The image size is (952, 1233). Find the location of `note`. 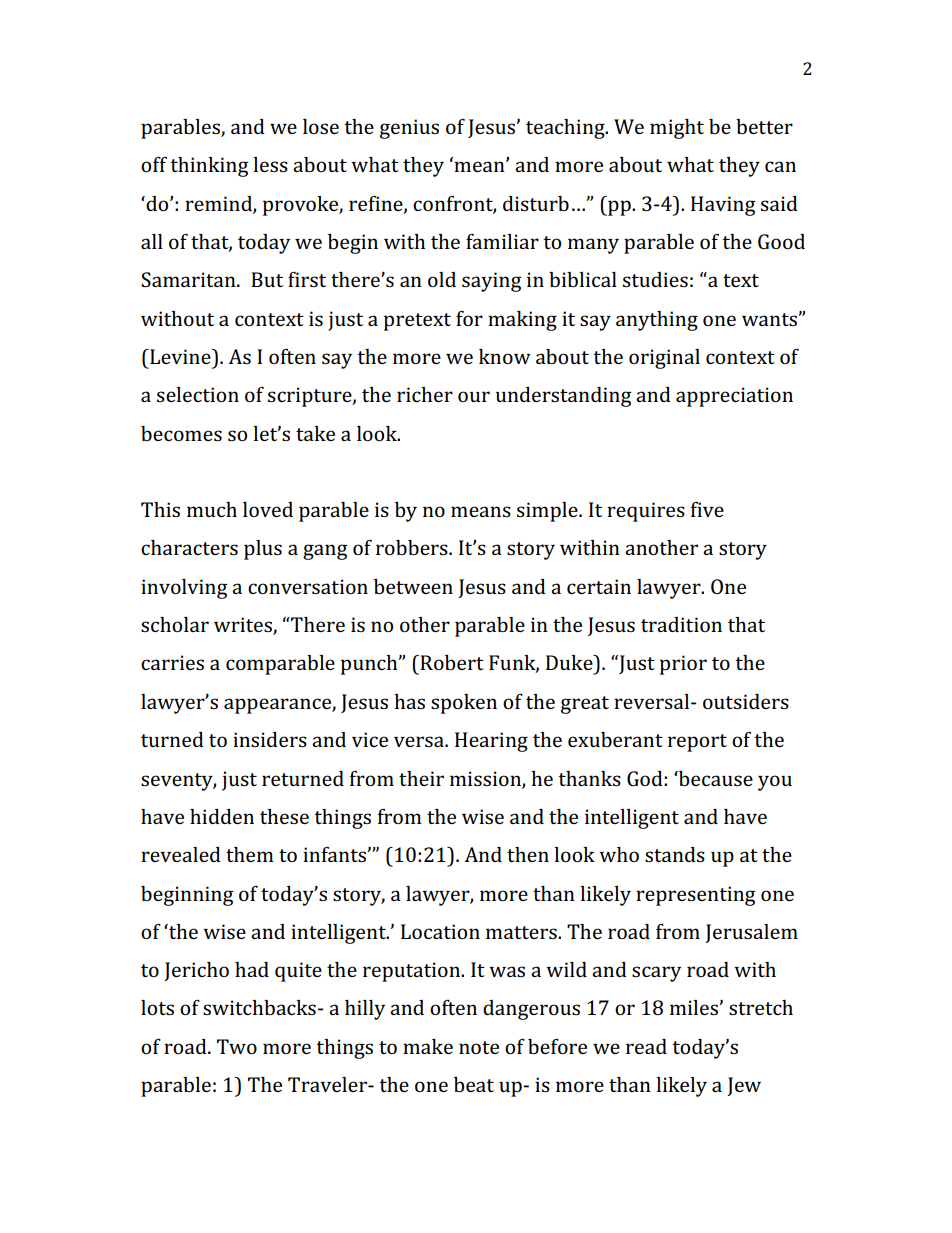

note is located at coordinates (479, 1047).
